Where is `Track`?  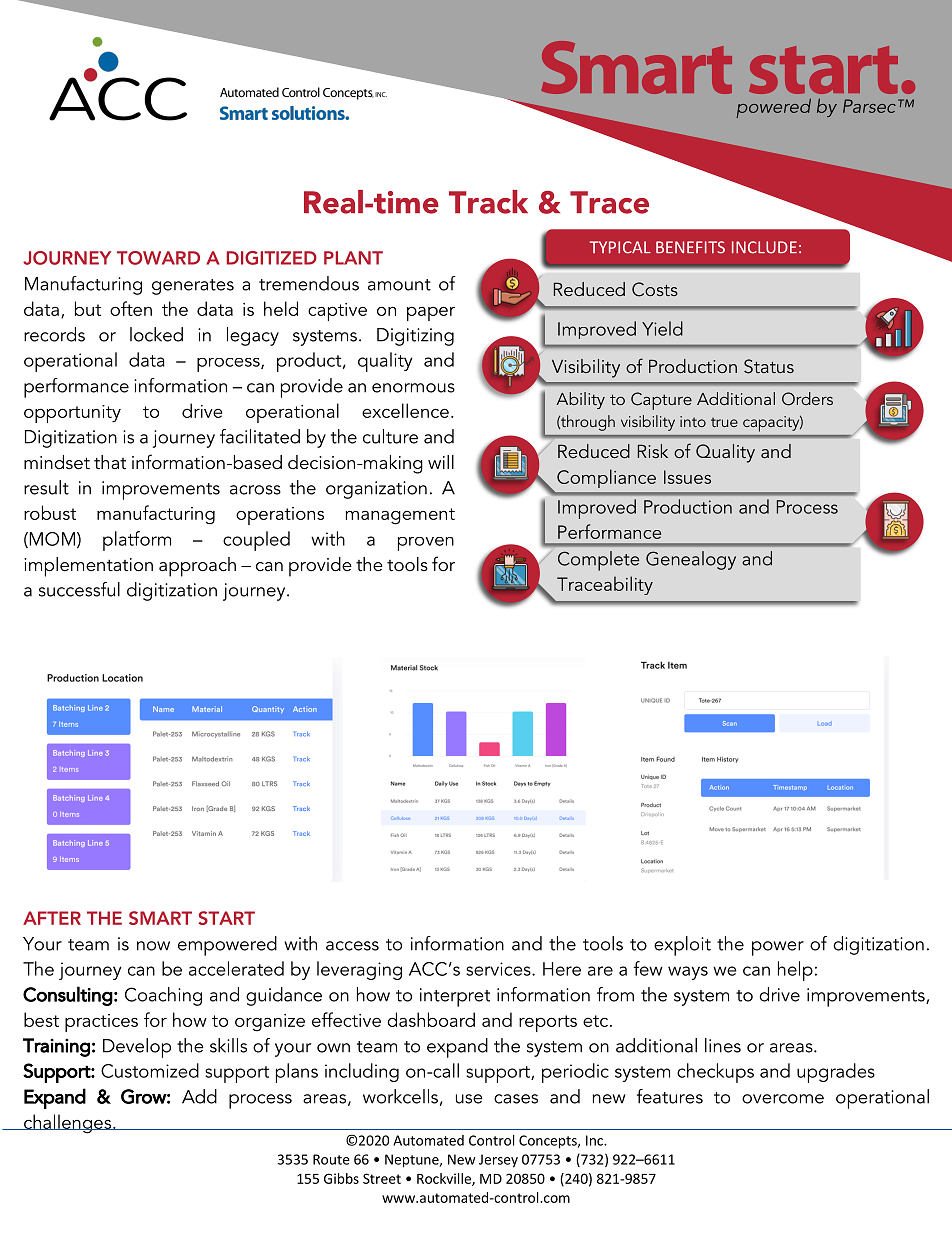 Track is located at coordinates (488, 202).
